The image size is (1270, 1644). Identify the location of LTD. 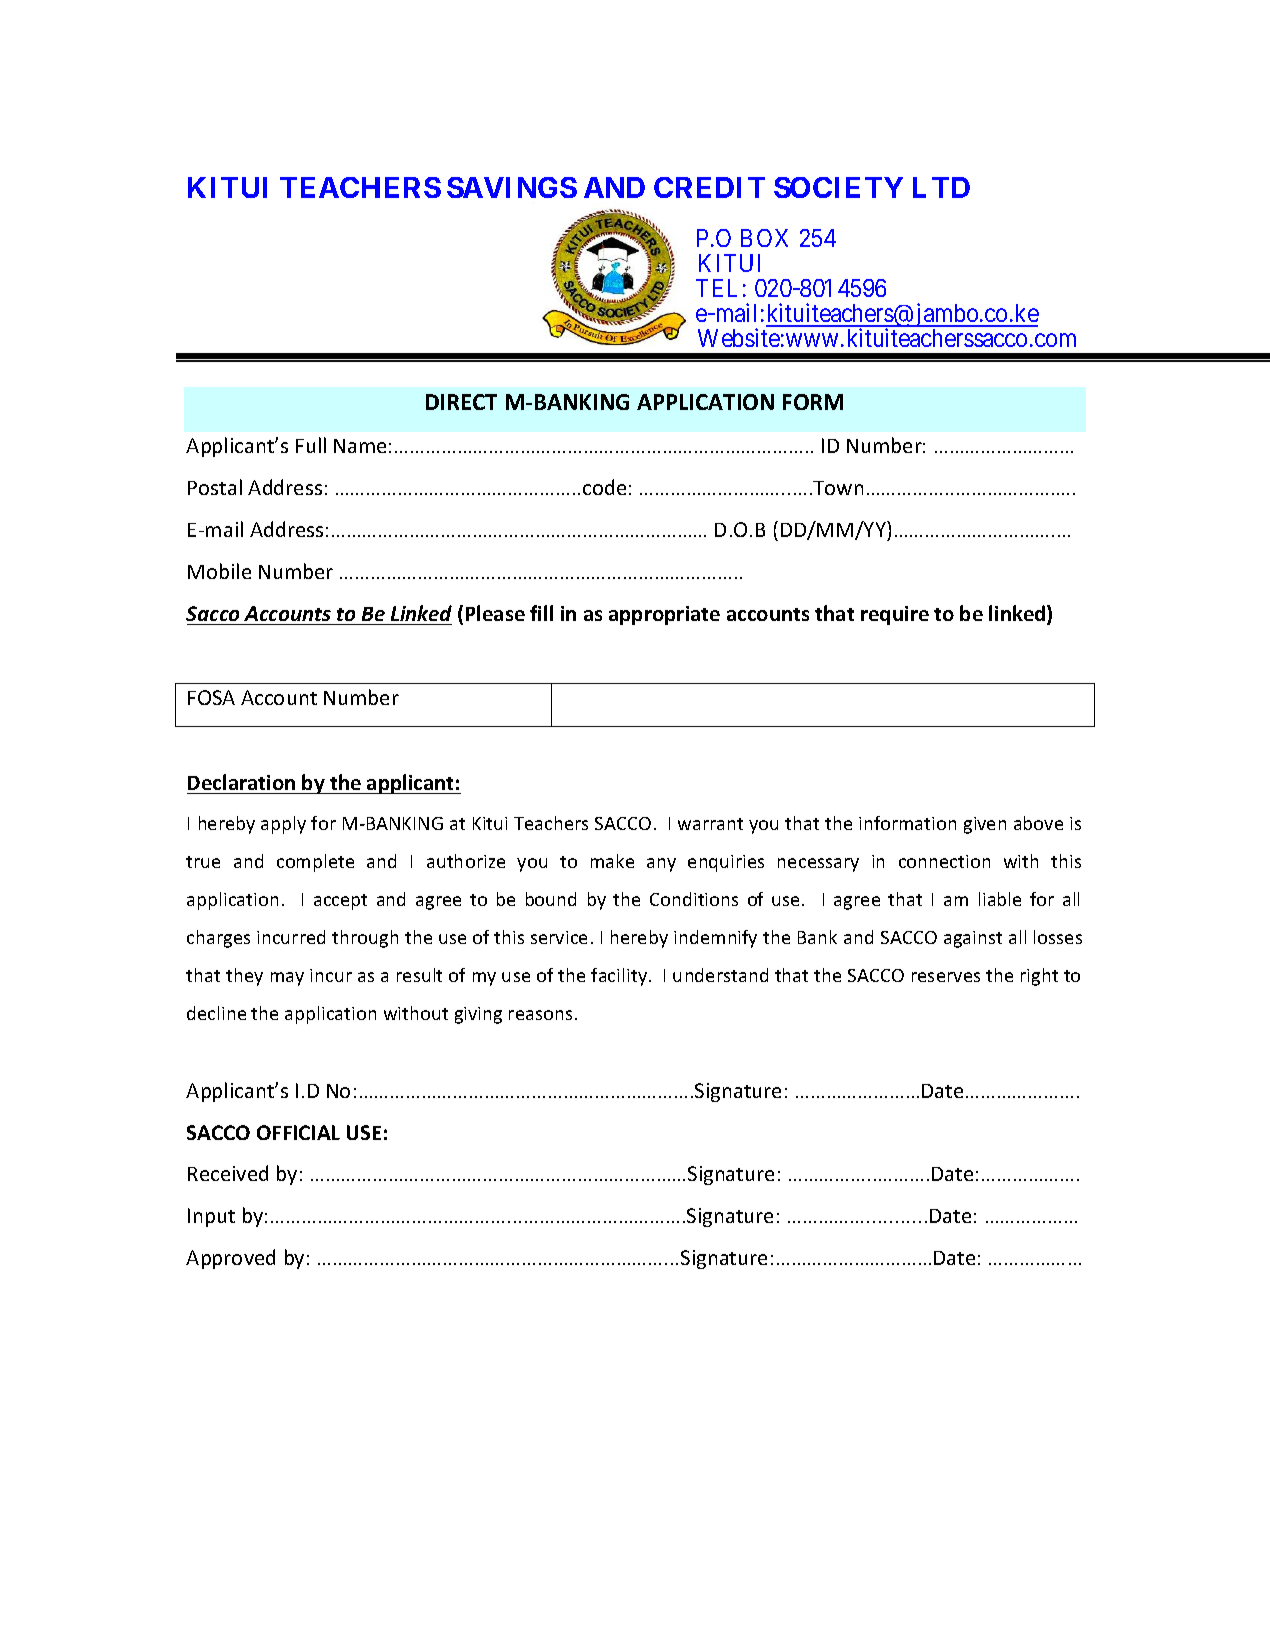
(941, 187).
